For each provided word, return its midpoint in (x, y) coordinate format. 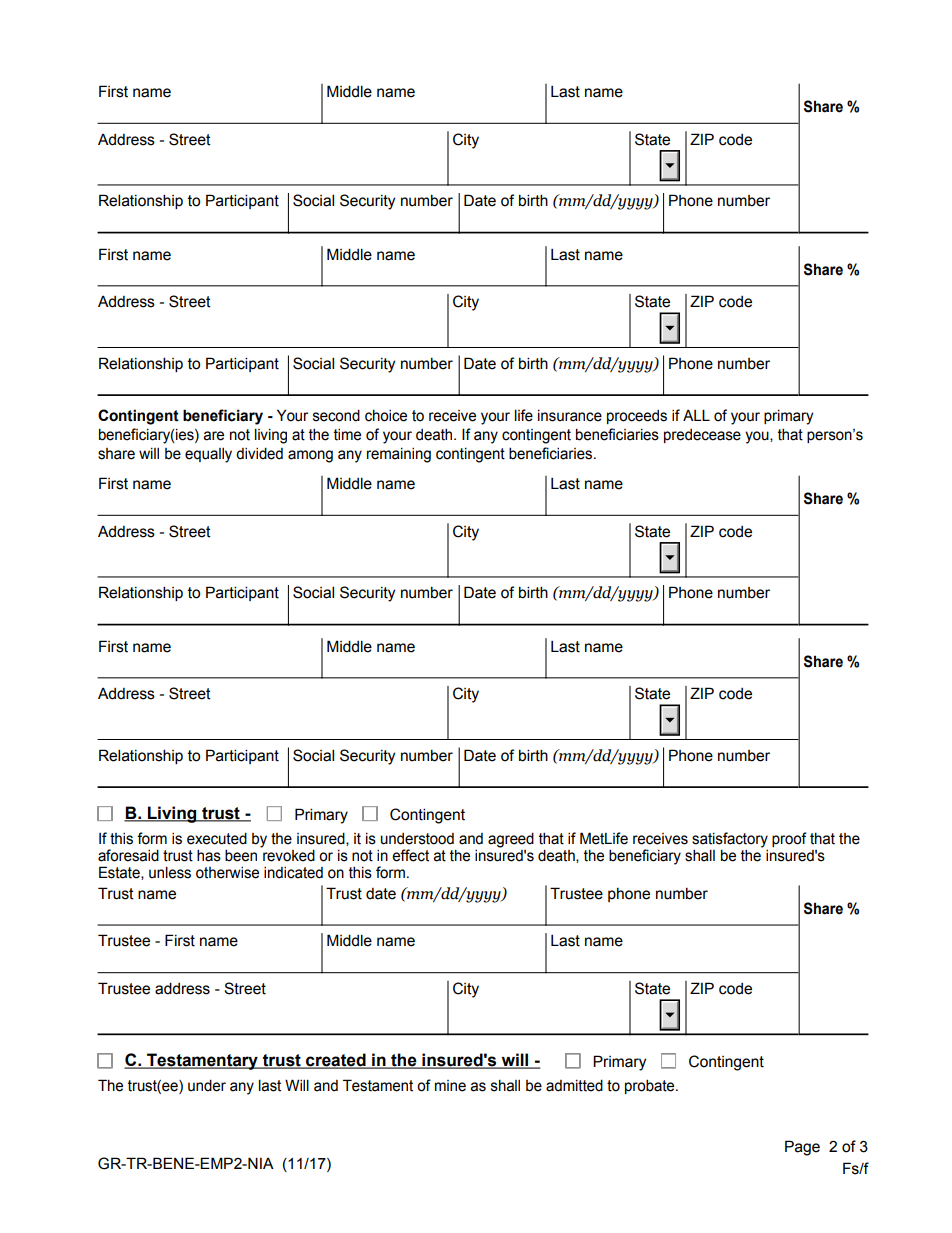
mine (450, 1086)
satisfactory (730, 840)
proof (789, 839)
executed (217, 839)
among (310, 456)
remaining (399, 455)
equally (208, 455)
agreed (511, 840)
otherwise (227, 873)
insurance (570, 415)
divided (259, 454)
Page (802, 1148)
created (336, 1061)
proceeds (637, 417)
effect (410, 855)
